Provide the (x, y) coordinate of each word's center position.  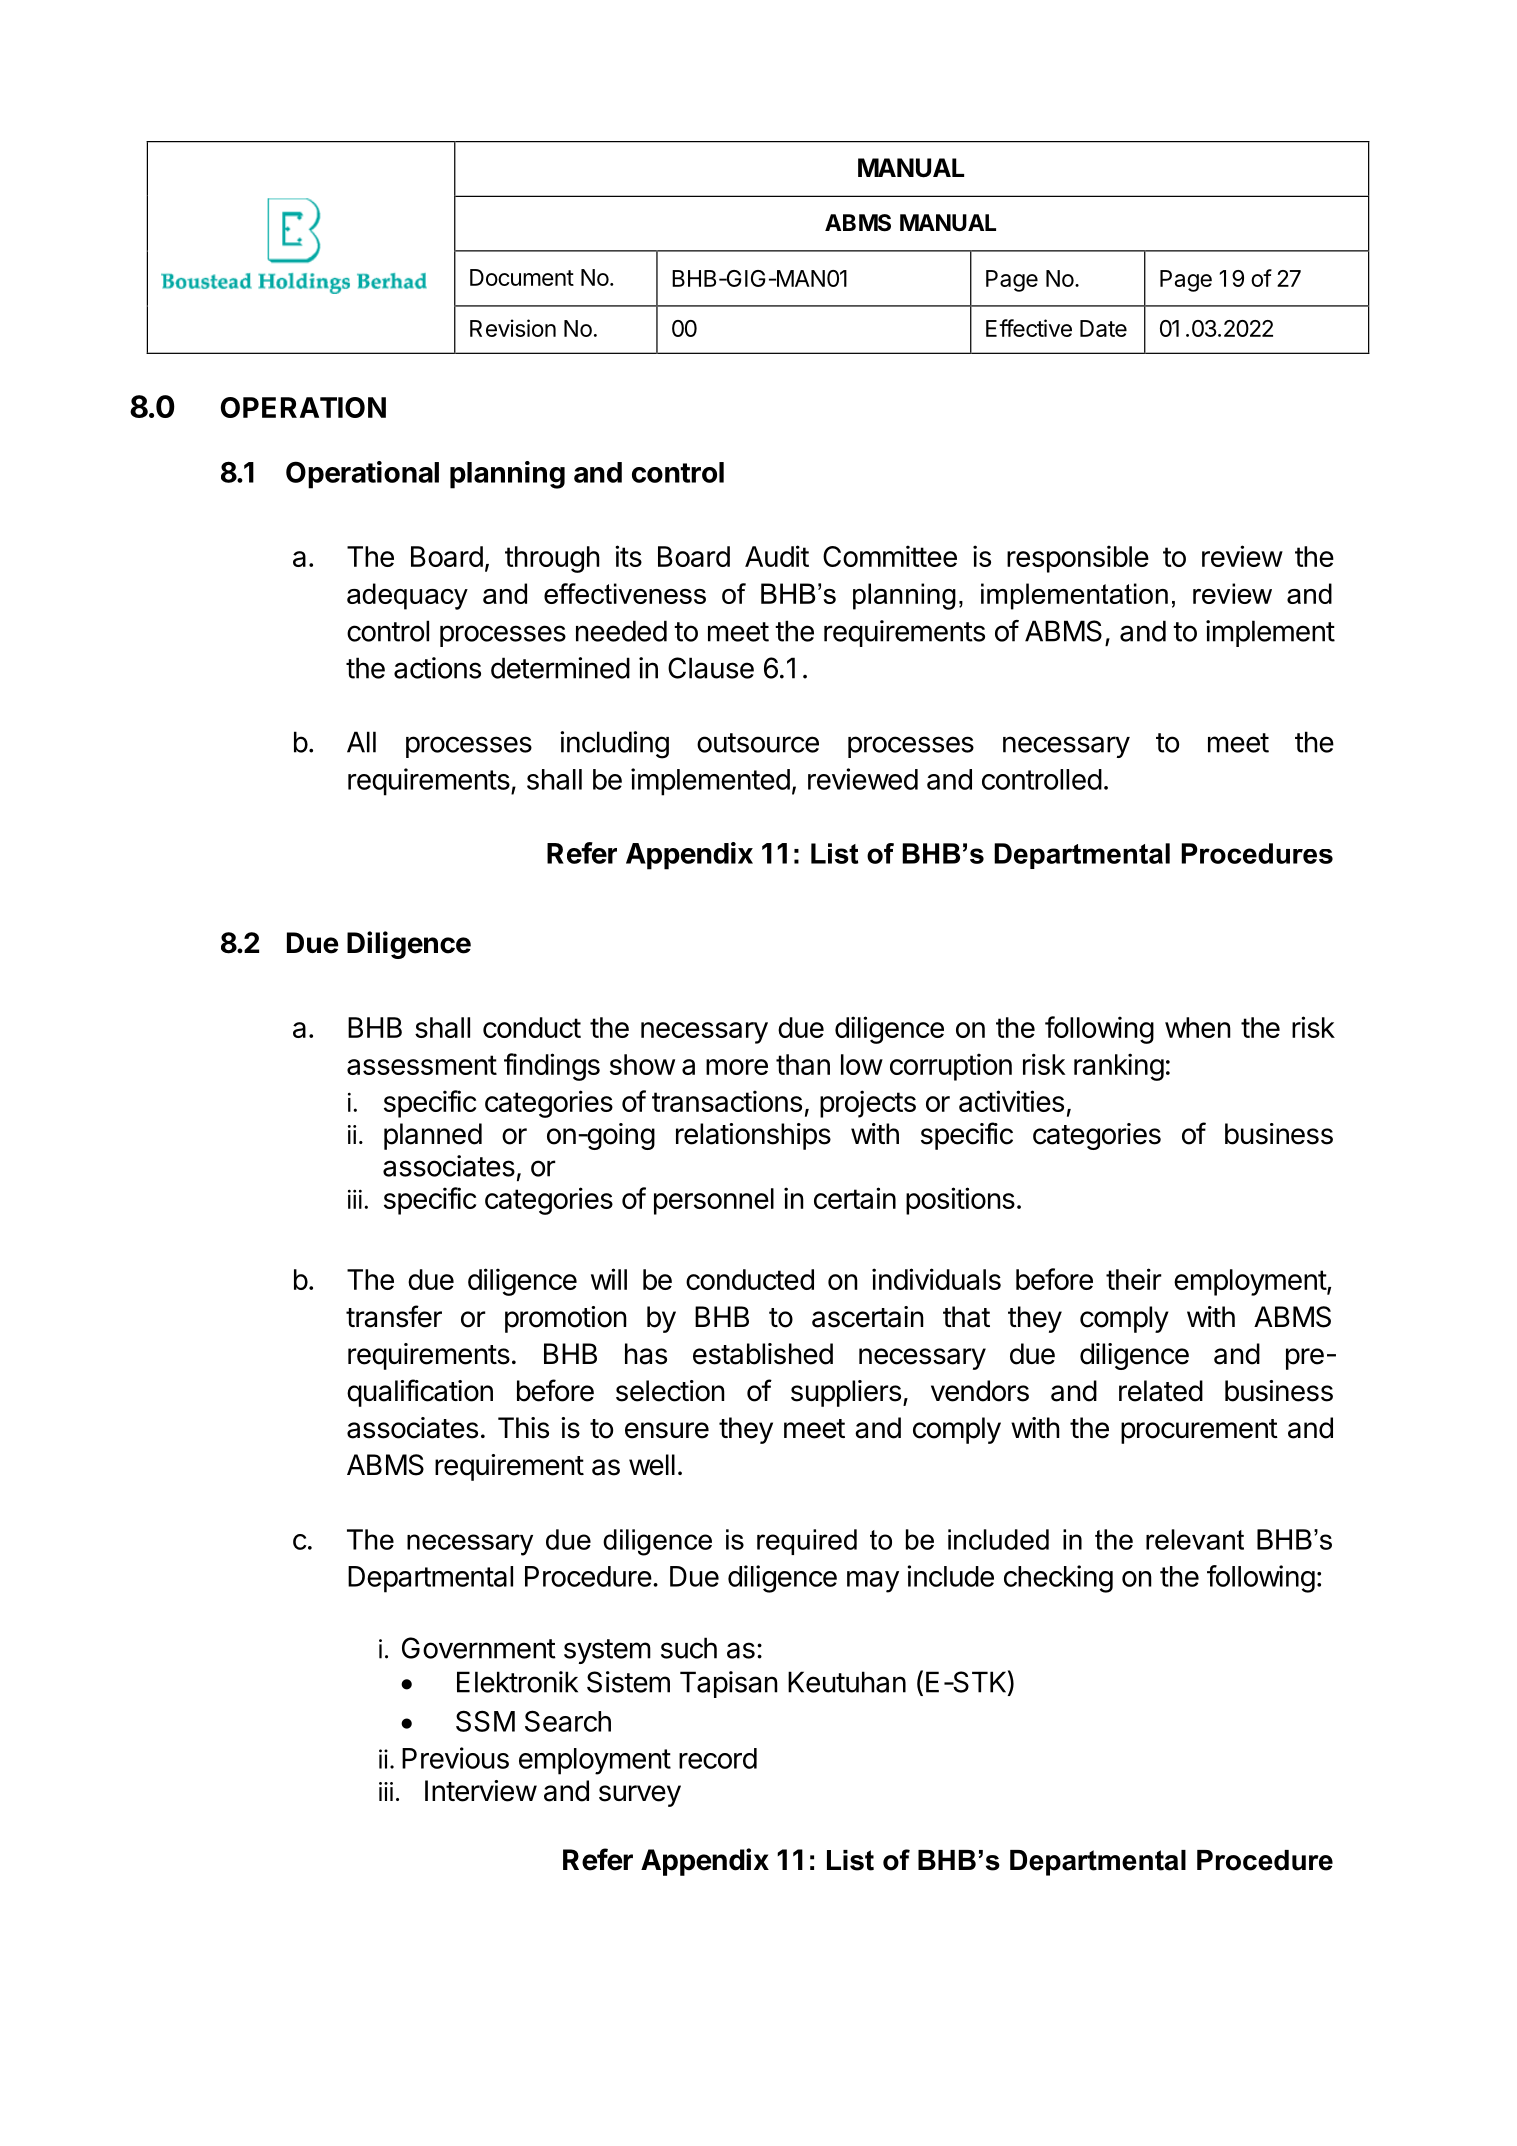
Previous (455, 1758)
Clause (711, 668)
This (523, 1428)
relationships (753, 1136)
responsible (1078, 559)
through (552, 559)
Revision (513, 328)
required (807, 1542)
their (1134, 1279)
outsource (758, 743)
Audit (777, 556)
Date (1103, 328)
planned (433, 1136)
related (1161, 1391)
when (1198, 1027)
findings (552, 1067)
